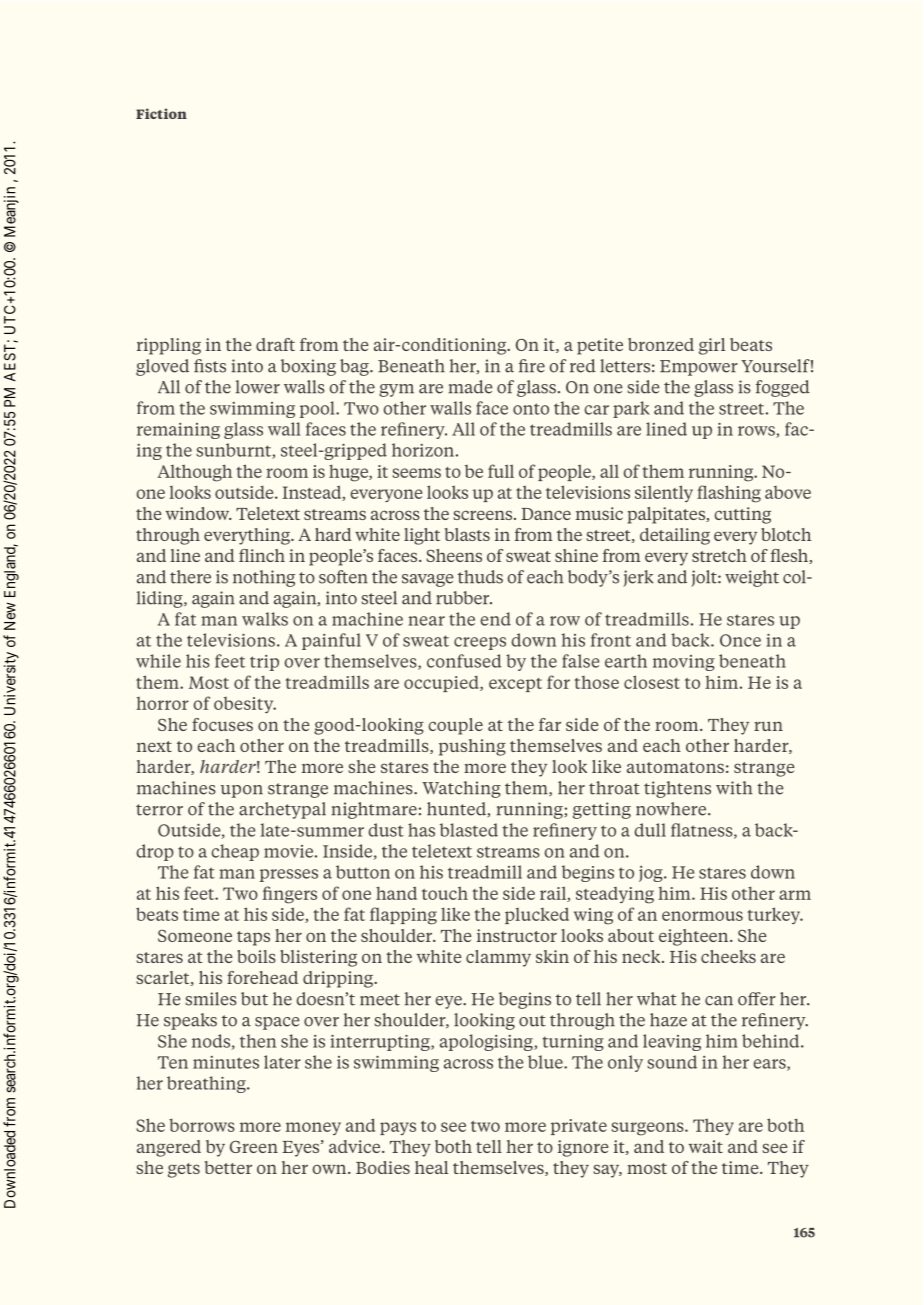 Image resolution: width=924 pixels, height=1305 pixels. What do you see at coordinates (734, 788) in the screenshot?
I see `with` at bounding box center [734, 788].
